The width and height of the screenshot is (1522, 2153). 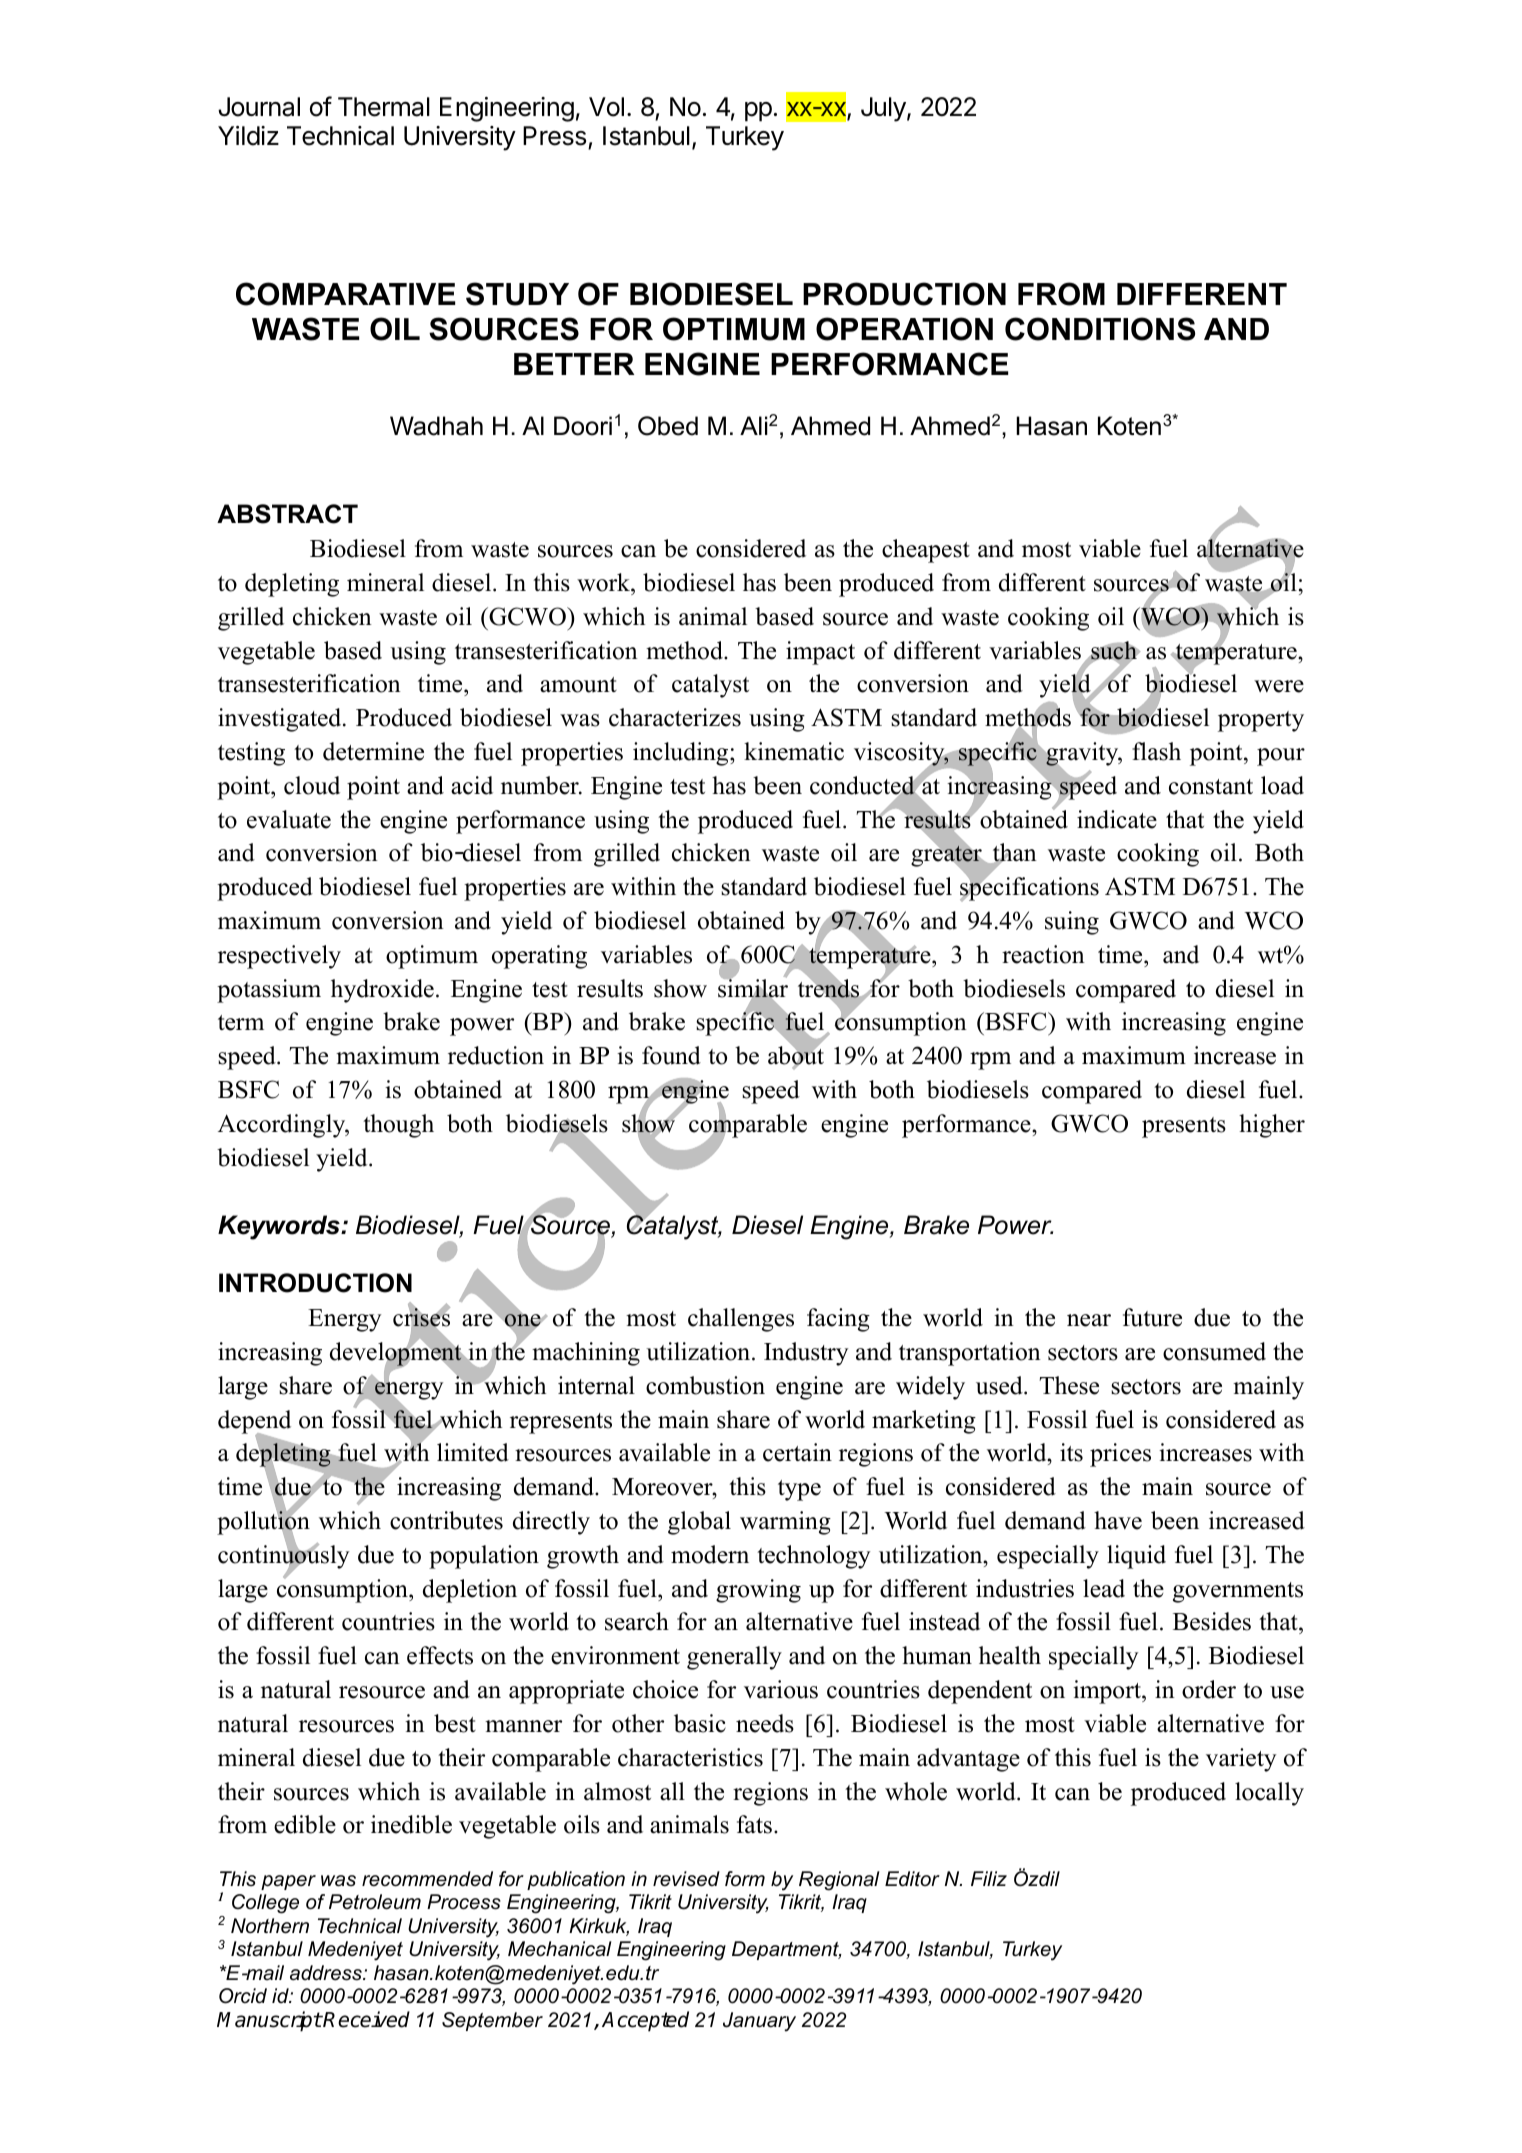 I want to click on Thermal, so click(x=384, y=107).
